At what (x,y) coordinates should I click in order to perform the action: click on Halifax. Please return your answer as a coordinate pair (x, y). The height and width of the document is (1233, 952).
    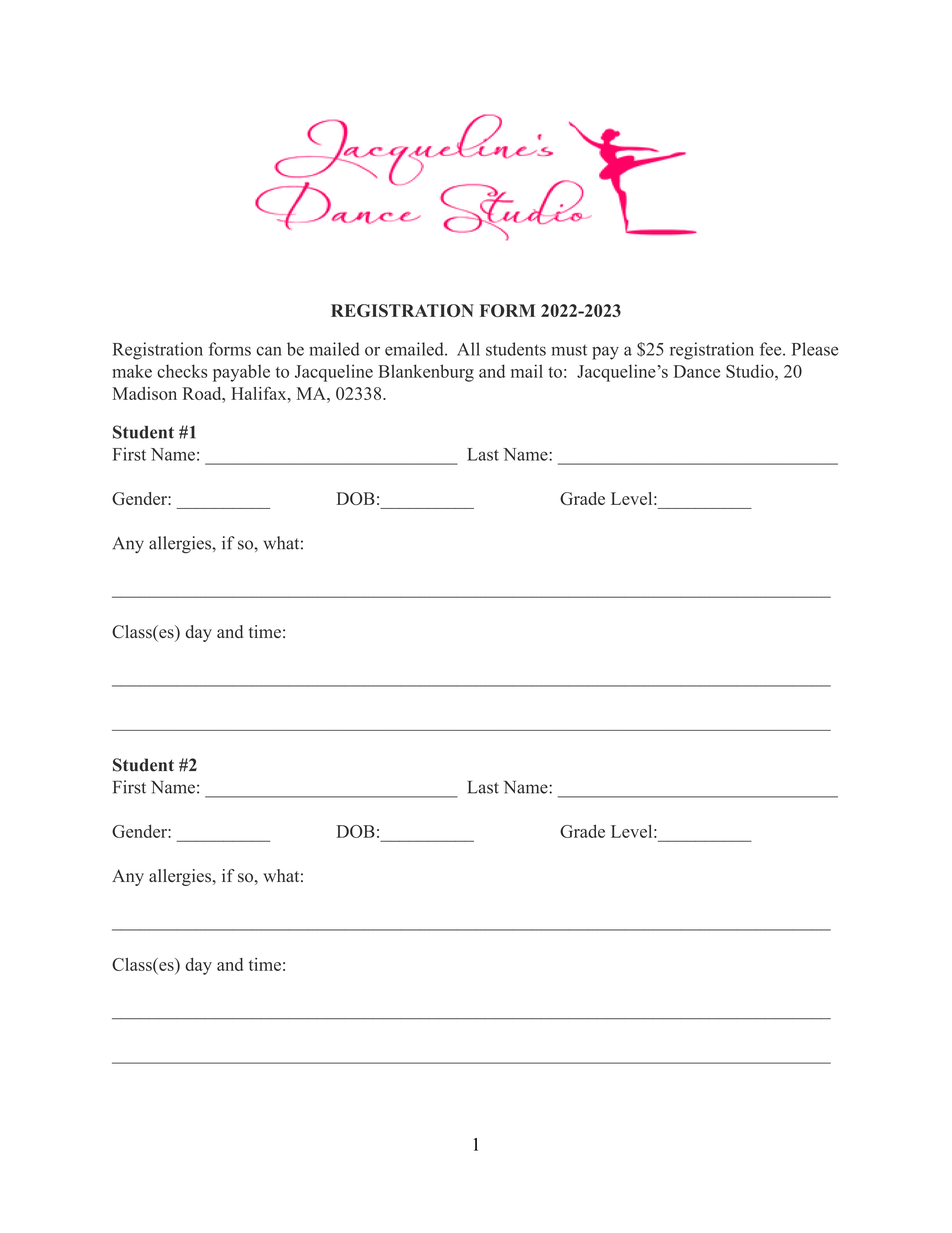
    Looking at the image, I should click on (260, 393).
